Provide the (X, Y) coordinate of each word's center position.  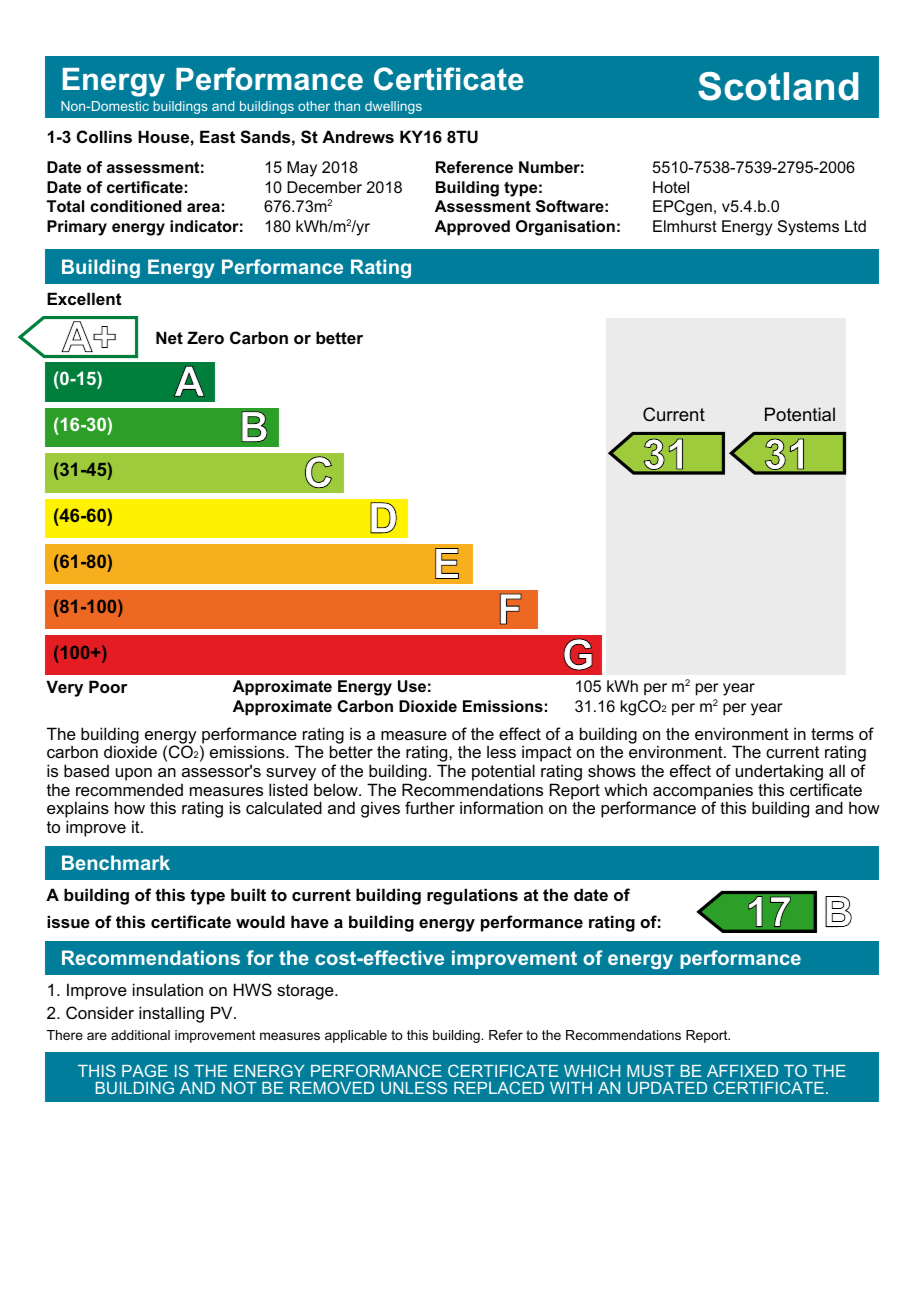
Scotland (778, 86)
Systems (808, 228)
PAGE (145, 1070)
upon (134, 774)
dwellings (393, 107)
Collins (104, 136)
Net (169, 337)
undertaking (780, 774)
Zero (205, 337)
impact (546, 755)
